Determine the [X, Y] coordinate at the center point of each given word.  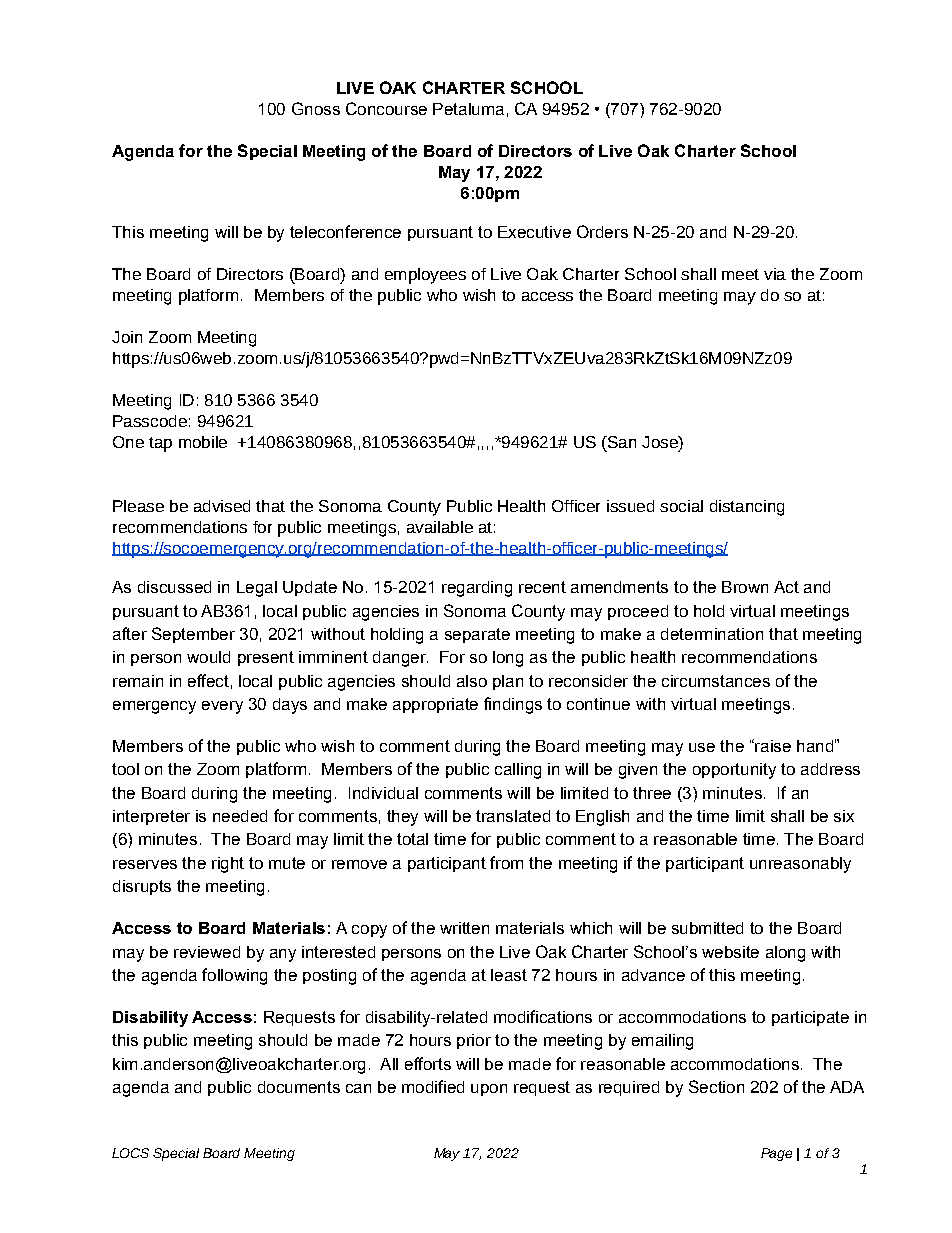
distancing [747, 508]
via [775, 274]
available [440, 527]
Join [127, 337]
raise [772, 745]
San [620, 443]
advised [222, 506]
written [464, 928]
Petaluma [468, 109]
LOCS [130, 1153]
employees [425, 276]
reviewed [207, 952]
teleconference [345, 231]
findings [513, 705]
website [730, 952]
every [222, 707]
